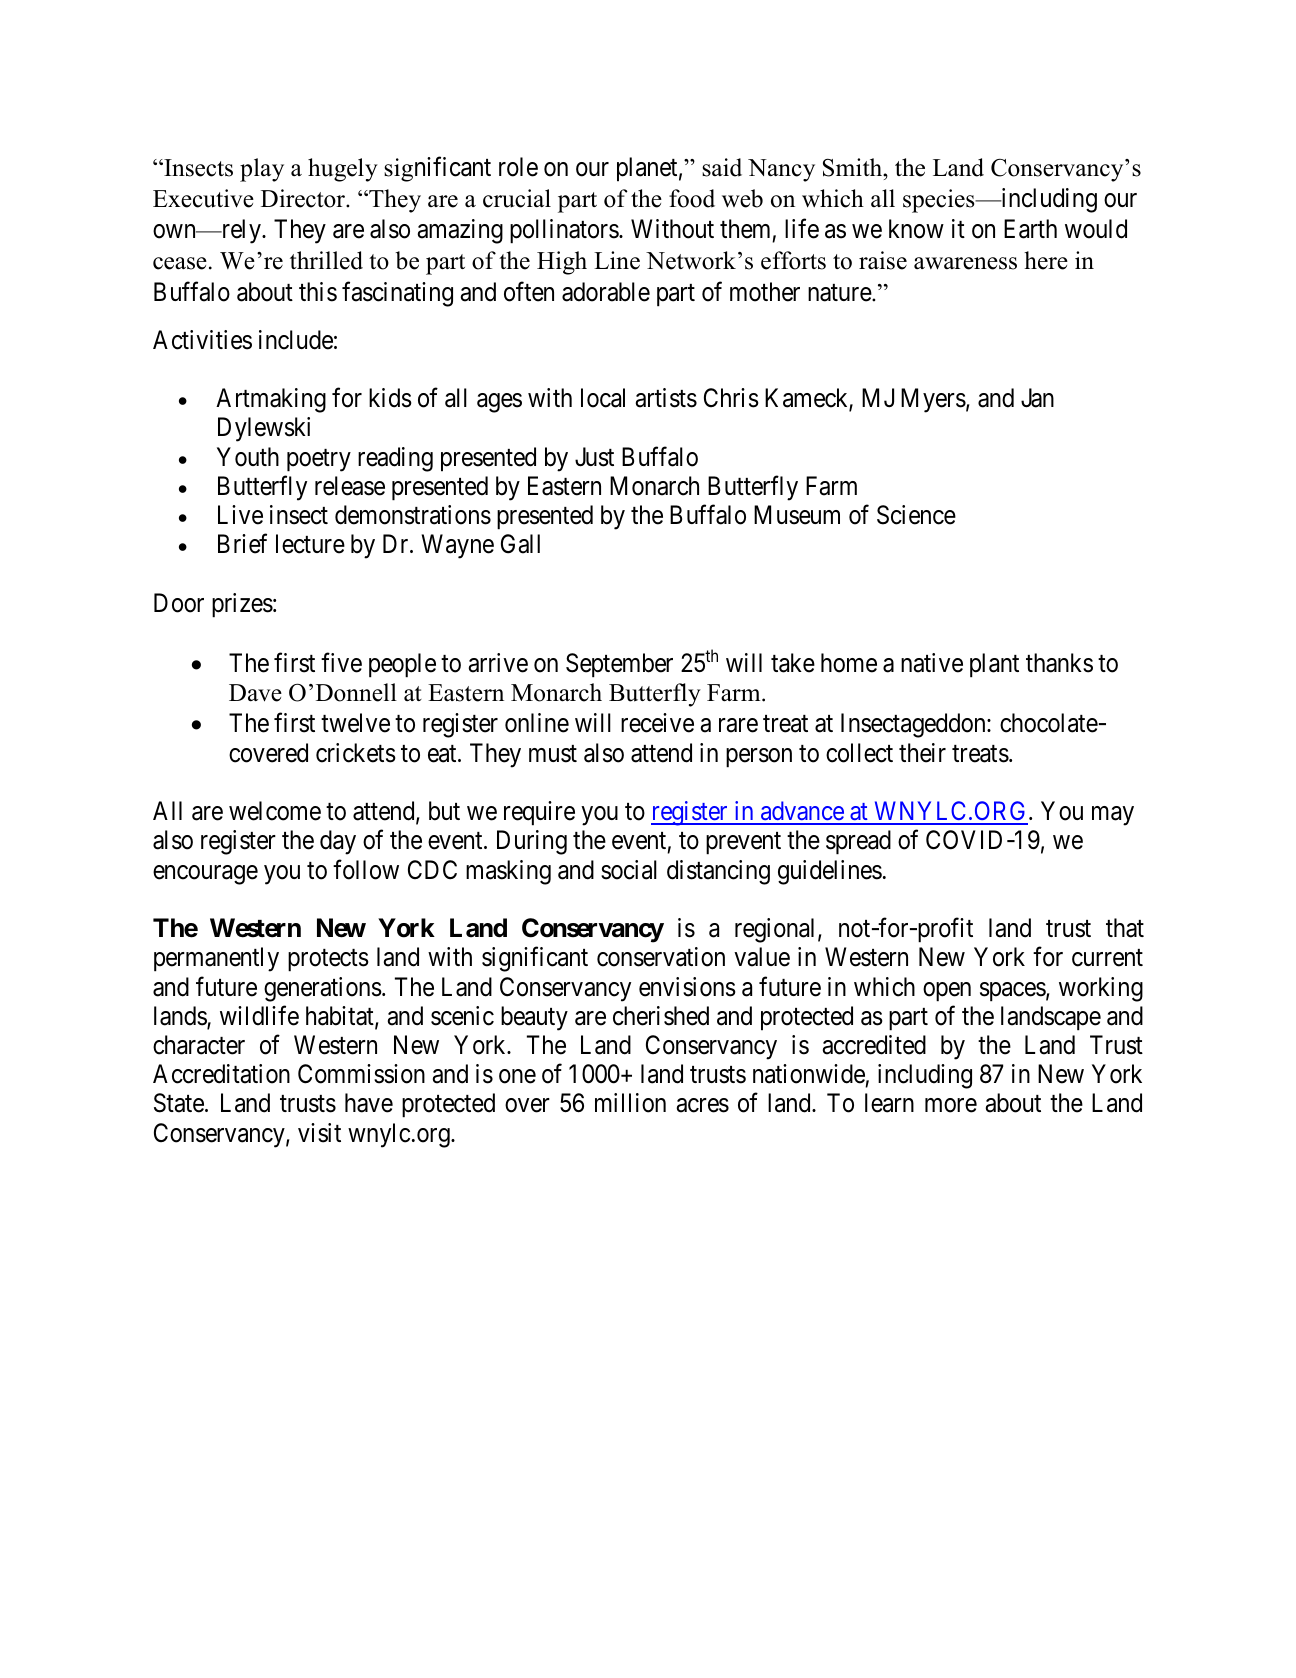 This screenshot has height=1678, width=1296. What do you see at coordinates (916, 515) in the screenshot?
I see `Science` at bounding box center [916, 515].
